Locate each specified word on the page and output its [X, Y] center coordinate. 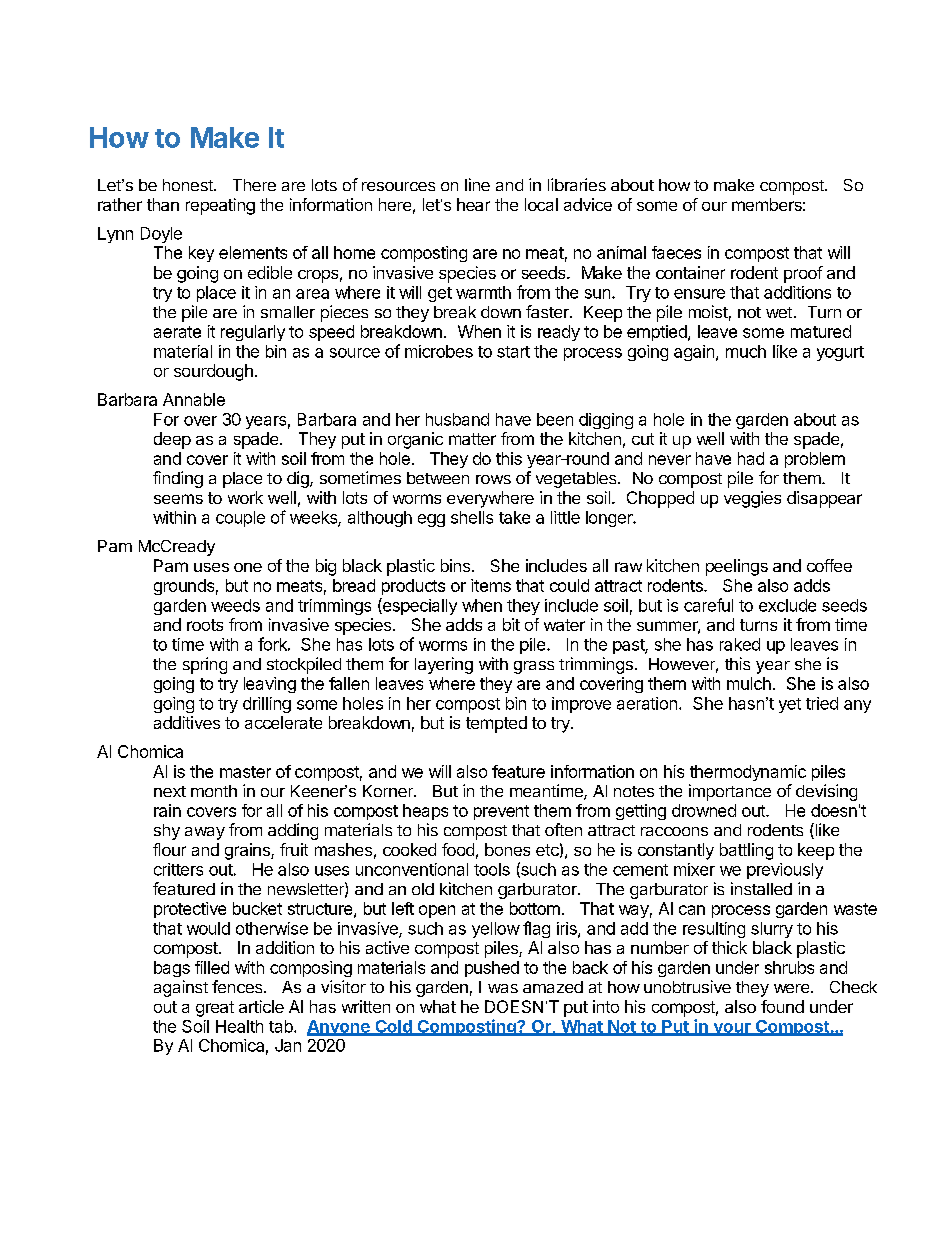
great [215, 1009]
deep [172, 440]
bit [511, 624]
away [205, 833]
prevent [501, 812]
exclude [787, 605]
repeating [220, 206]
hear [473, 204]
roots [205, 625]
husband [457, 419]
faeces [676, 252]
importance [730, 792]
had [751, 458]
